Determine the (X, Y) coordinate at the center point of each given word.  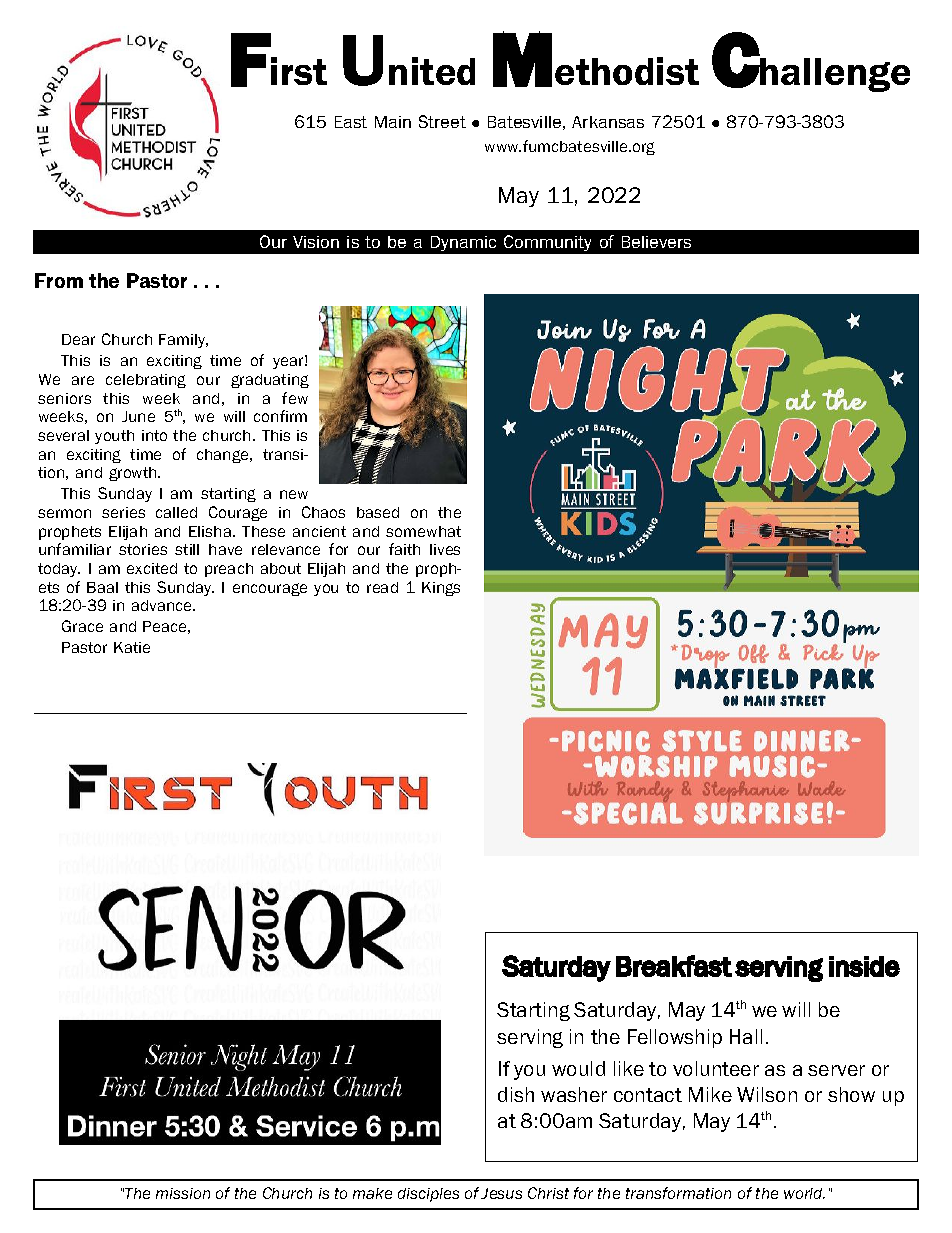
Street (442, 121)
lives (445, 549)
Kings (441, 589)
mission (183, 1193)
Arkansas (608, 122)
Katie (132, 647)
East (351, 122)
